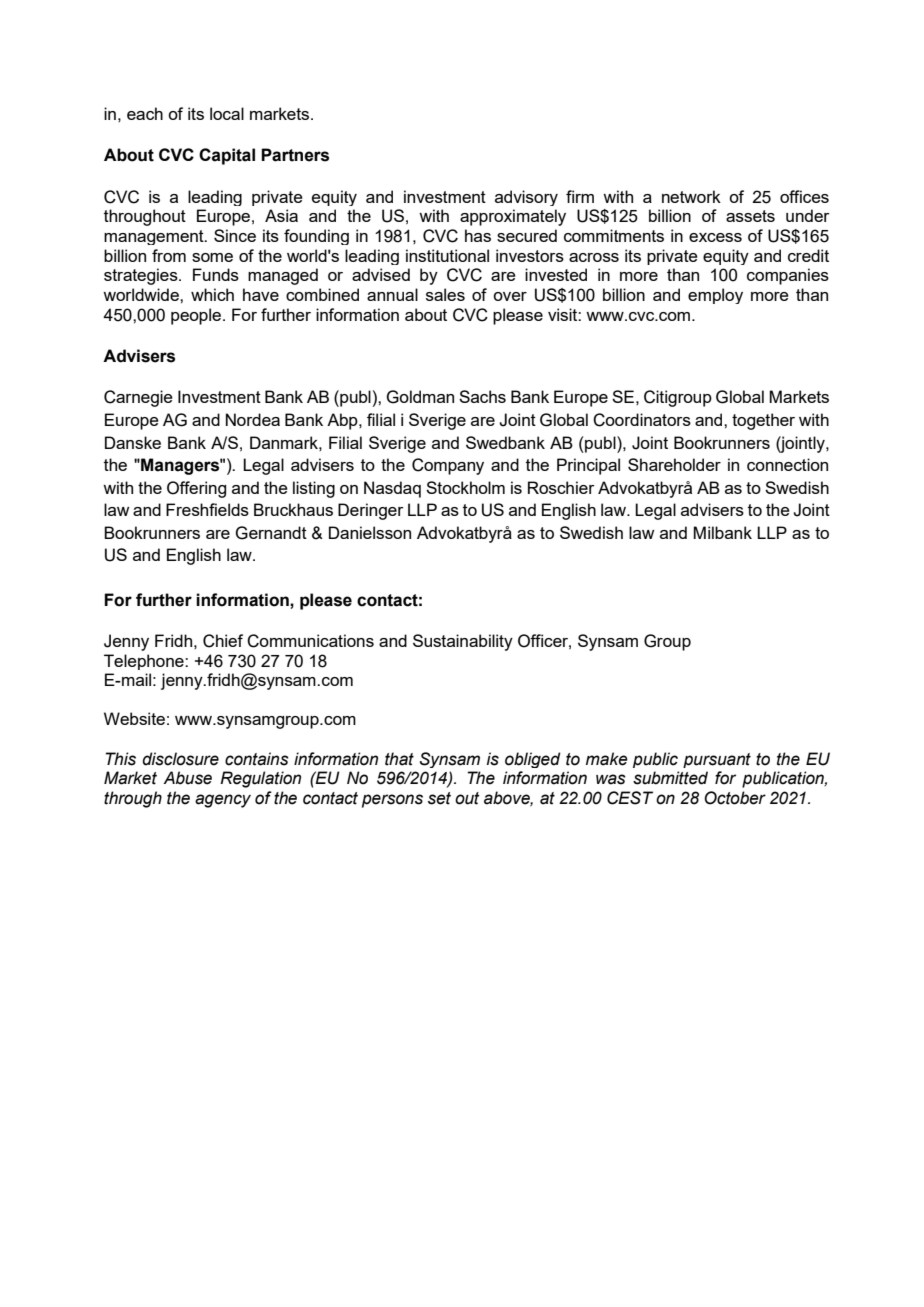 This image has height=1307, width=924. Describe the element at coordinates (223, 641) in the image. I see `Chief` at that location.
